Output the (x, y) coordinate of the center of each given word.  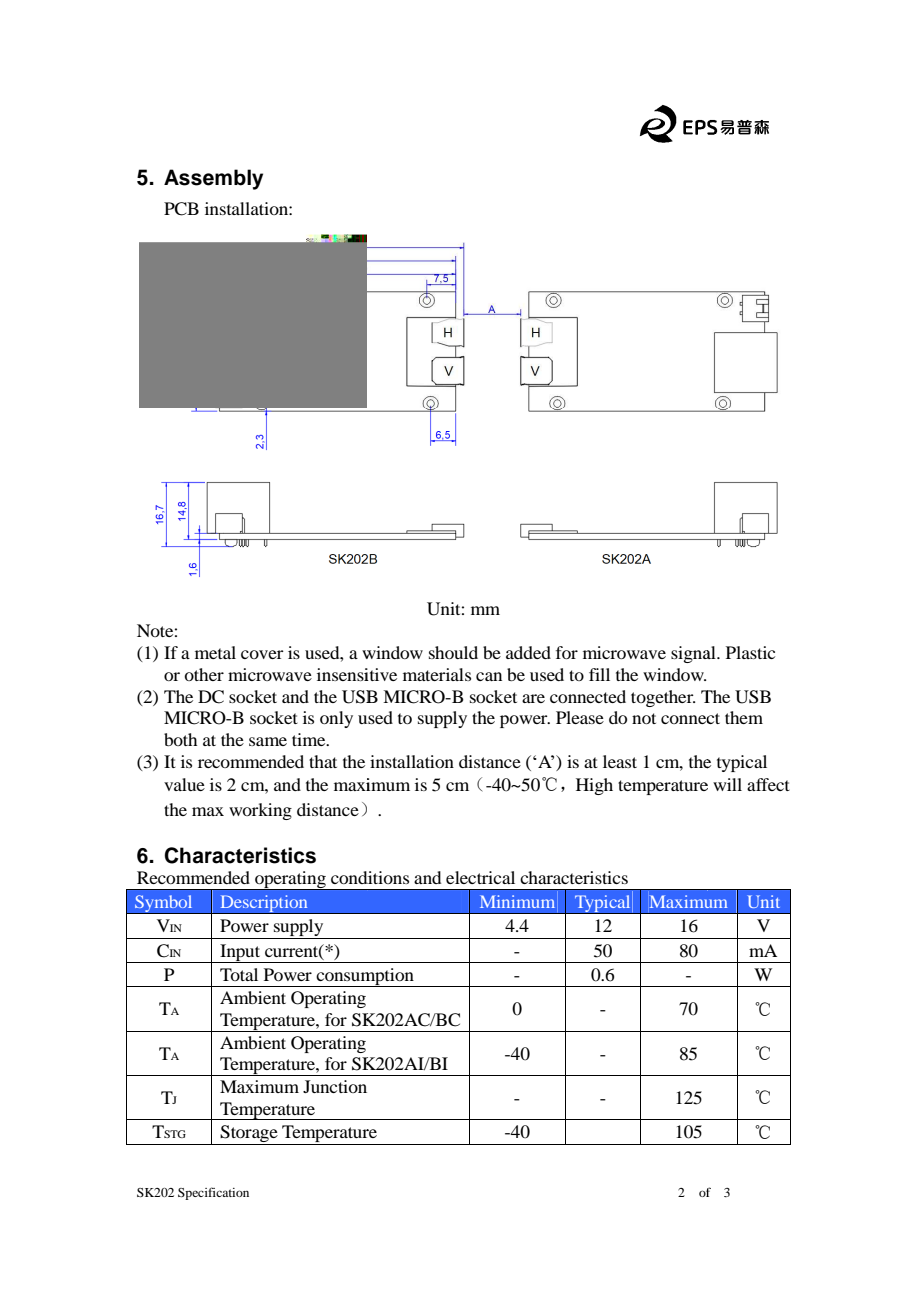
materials (437, 674)
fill (599, 674)
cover (262, 654)
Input (240, 953)
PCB (181, 209)
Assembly (213, 179)
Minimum (517, 901)
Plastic (750, 652)
